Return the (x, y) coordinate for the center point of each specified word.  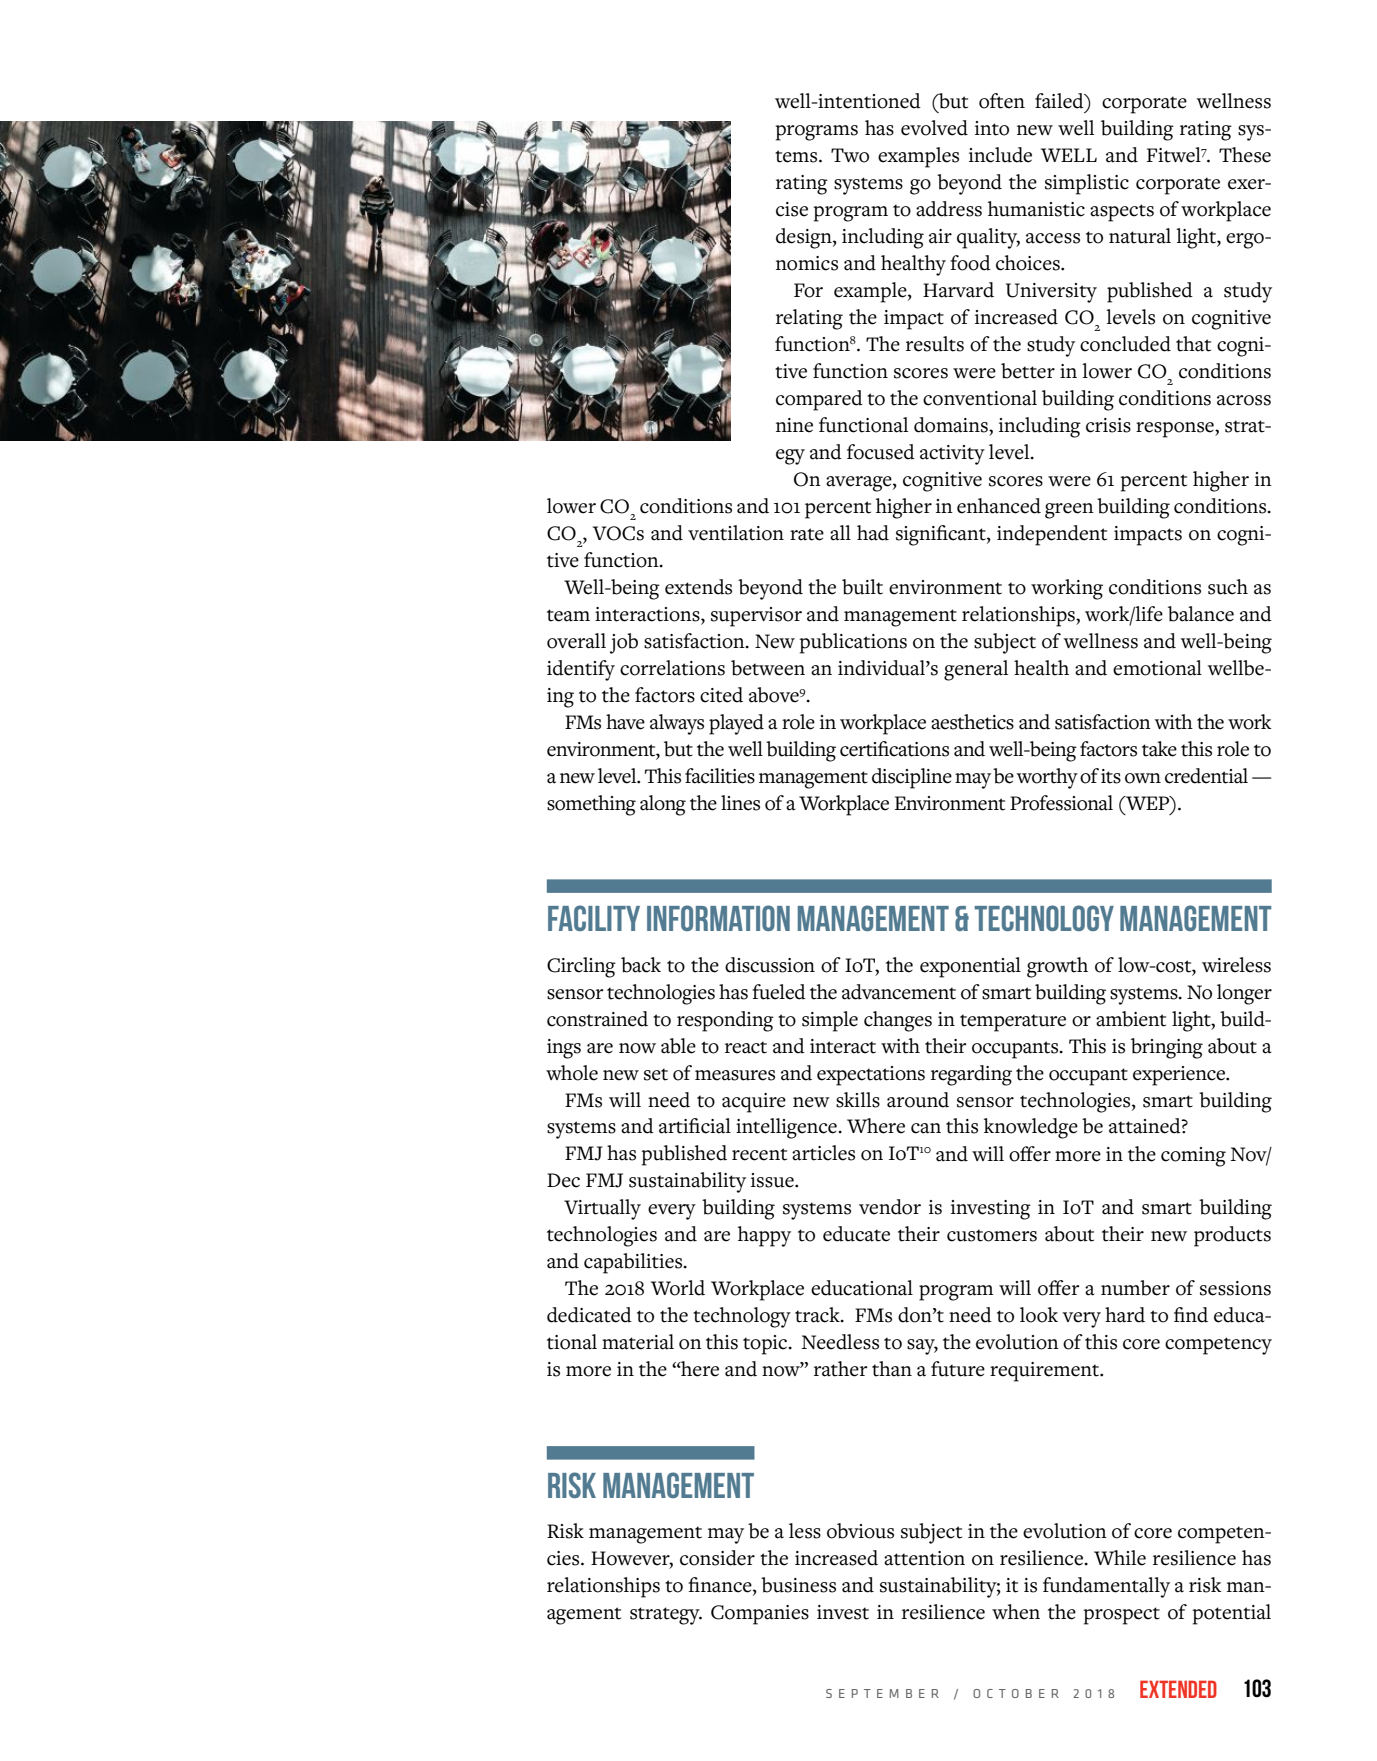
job (624, 643)
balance (1201, 614)
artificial (695, 1126)
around (918, 1100)
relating (809, 319)
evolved (934, 128)
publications (853, 643)
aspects (1122, 213)
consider (717, 1558)
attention (924, 1558)
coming (1193, 1157)
